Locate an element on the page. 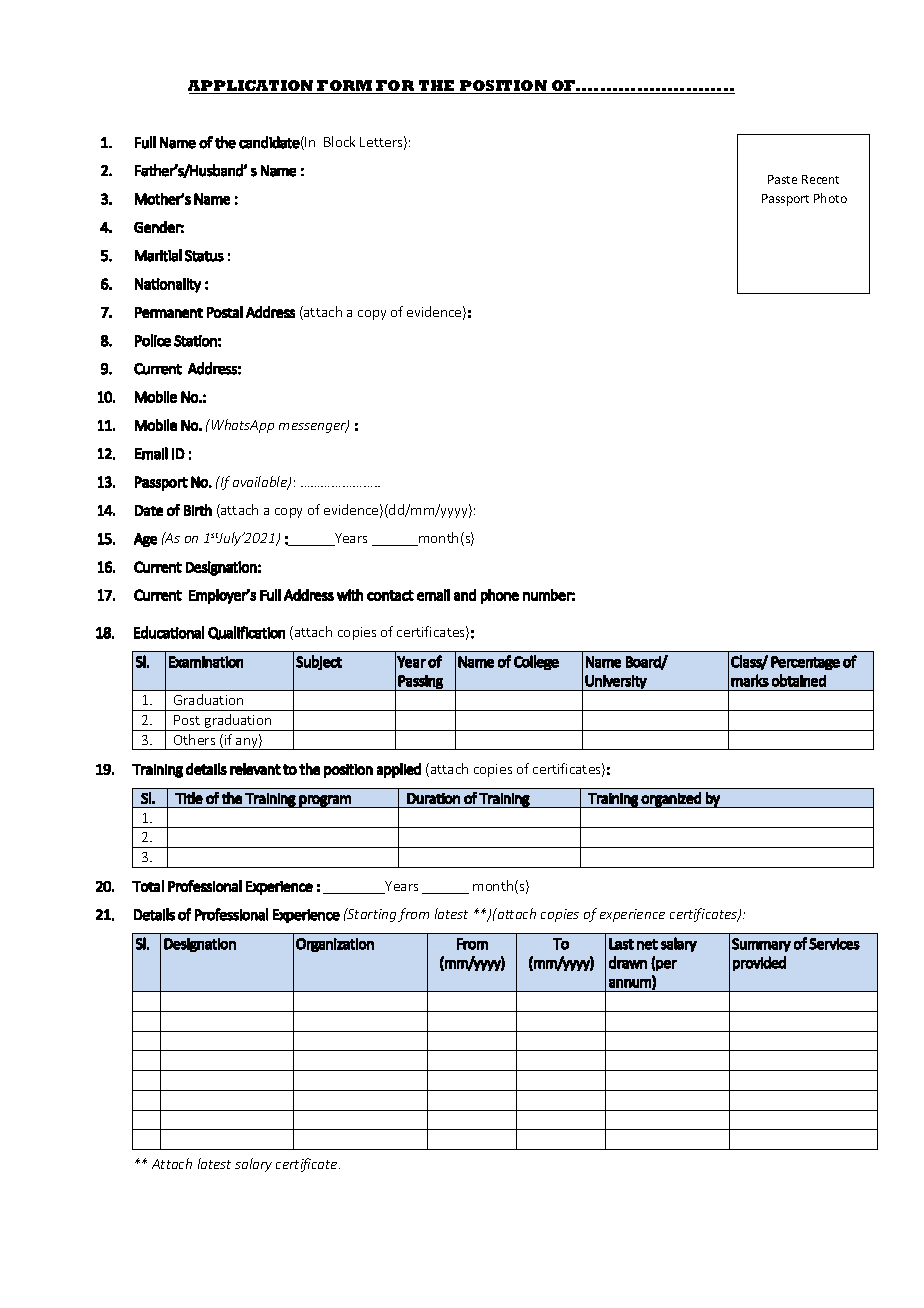 Image resolution: width=924 pixels, height=1308 pixels. Summary is located at coordinates (761, 945).
